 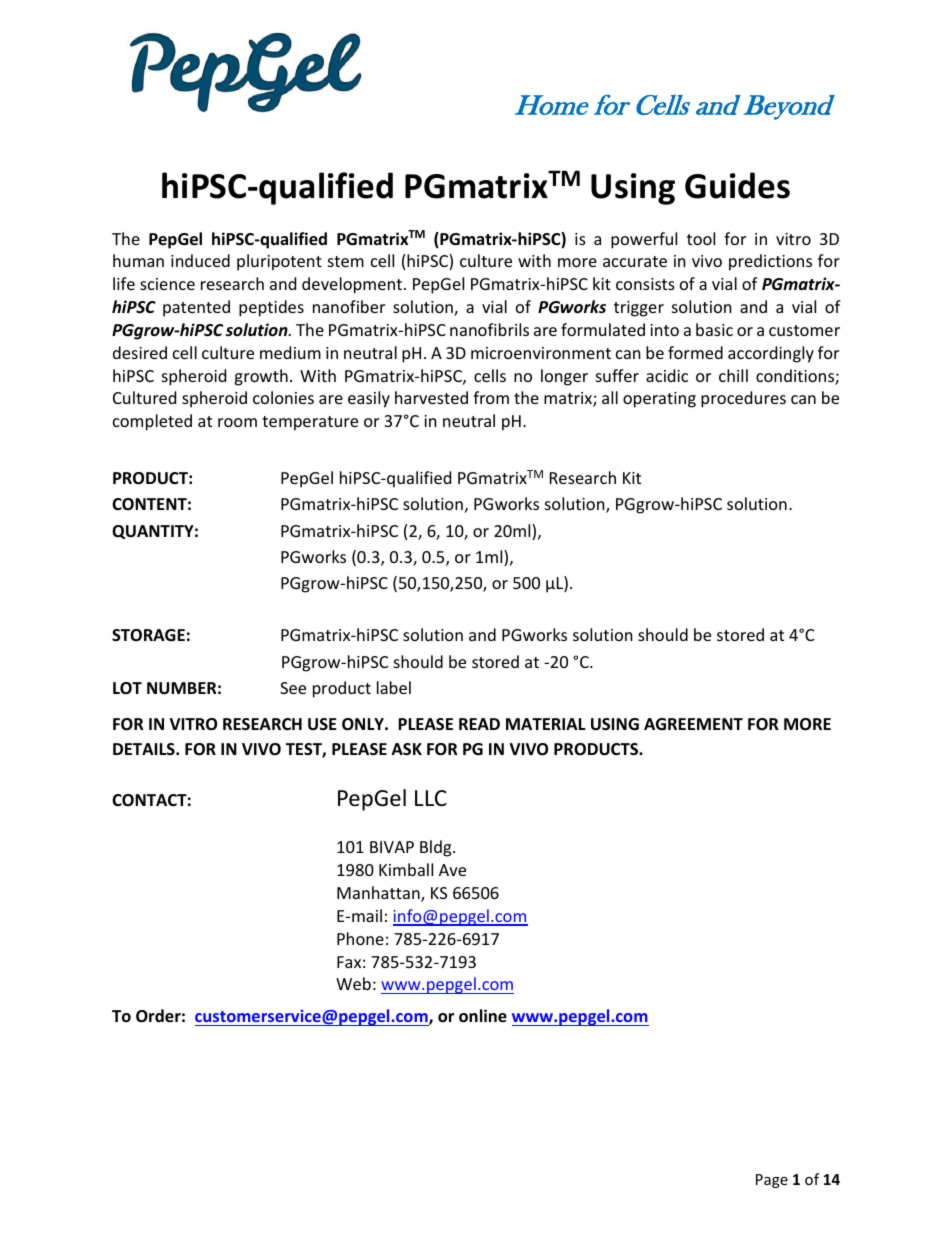 I want to click on AGREEMENT, so click(x=693, y=724).
